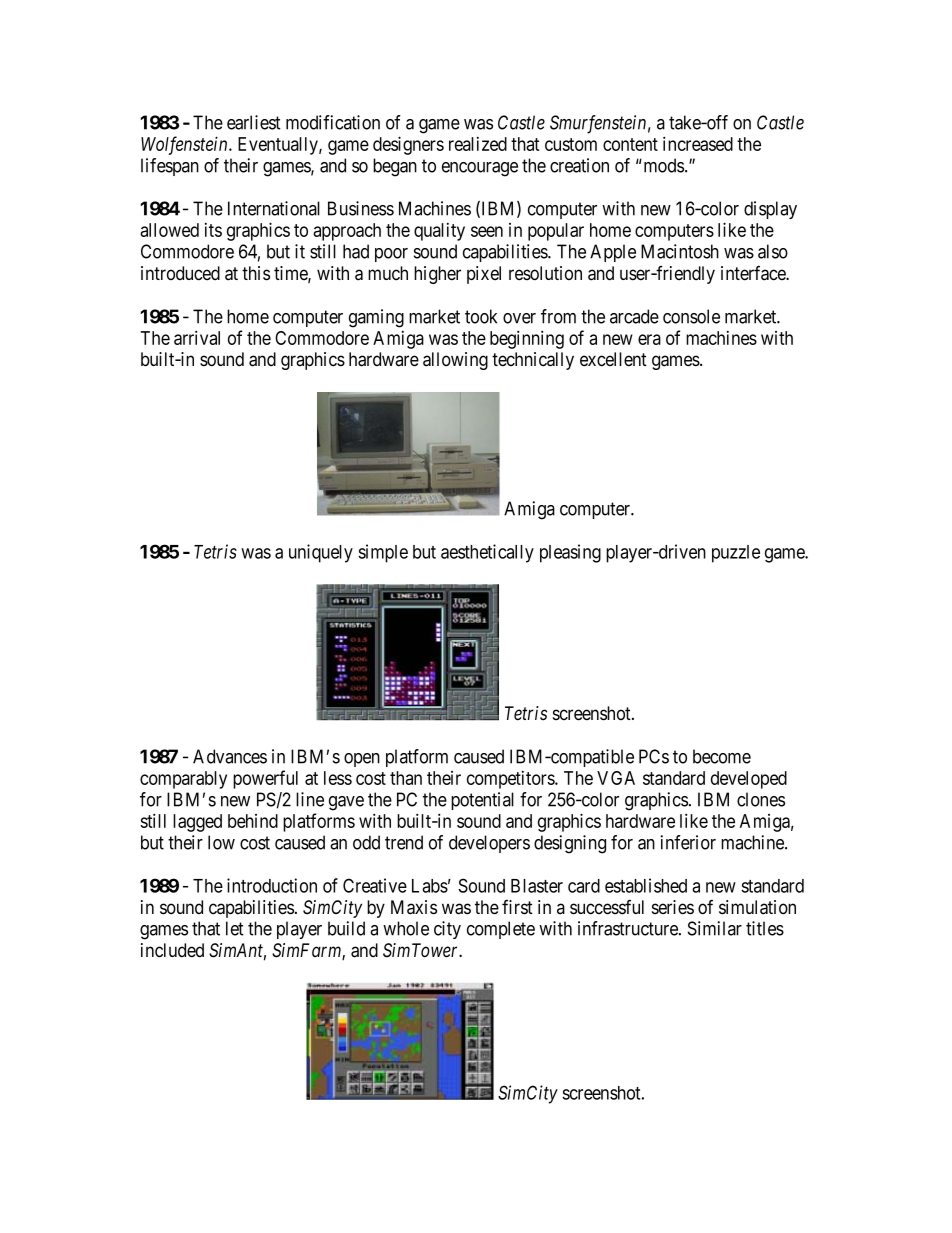 This document has height=1233, width=952. Describe the element at coordinates (321, 553) in the document. I see `uniquely` at that location.
